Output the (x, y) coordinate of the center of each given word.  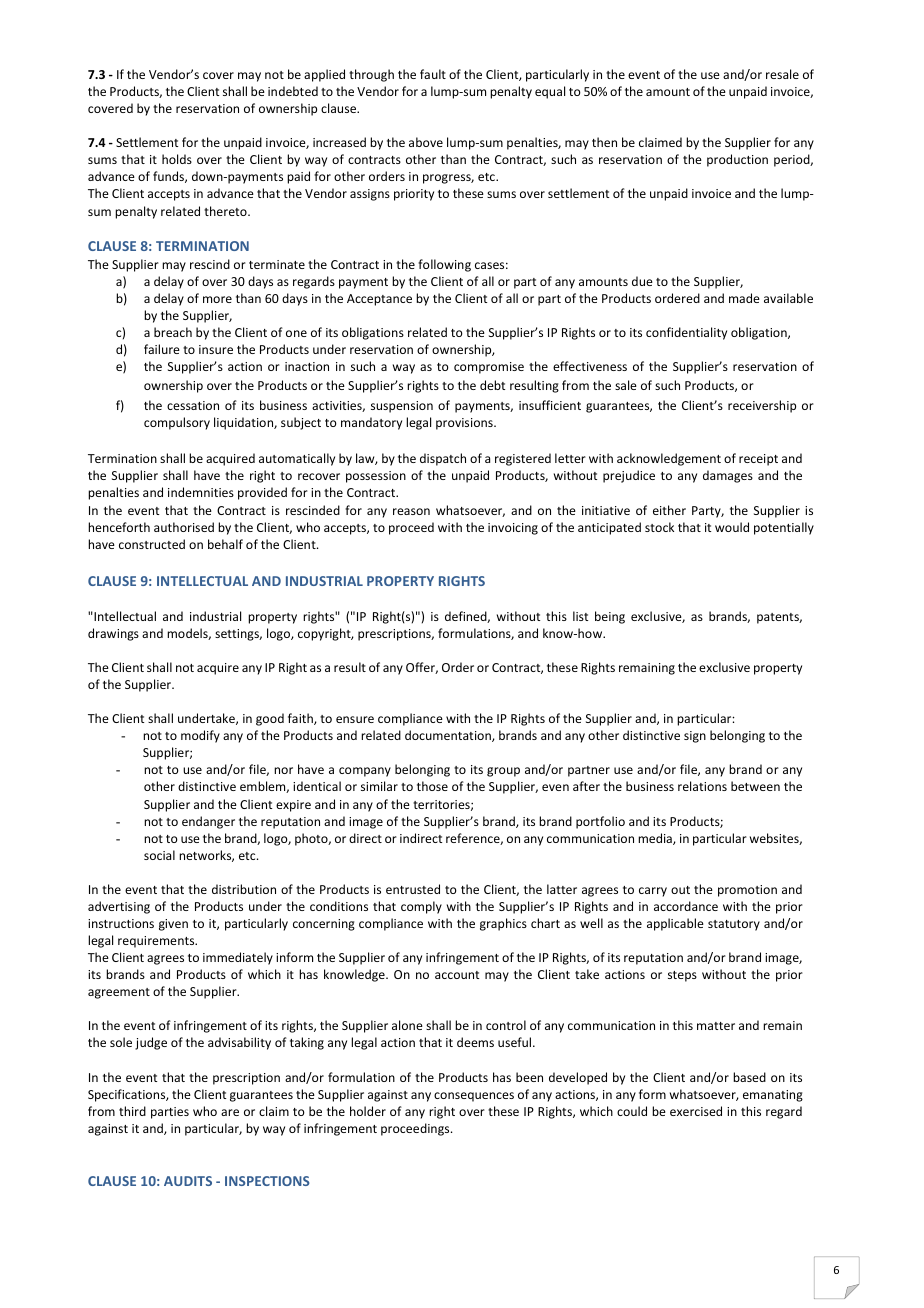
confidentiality (686, 333)
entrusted (413, 889)
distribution (244, 889)
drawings (113, 634)
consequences (474, 1097)
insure (216, 349)
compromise (489, 368)
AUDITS (188, 1181)
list (580, 616)
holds (177, 159)
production (737, 160)
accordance (686, 906)
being (610, 617)
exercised (696, 1111)
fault (433, 74)
